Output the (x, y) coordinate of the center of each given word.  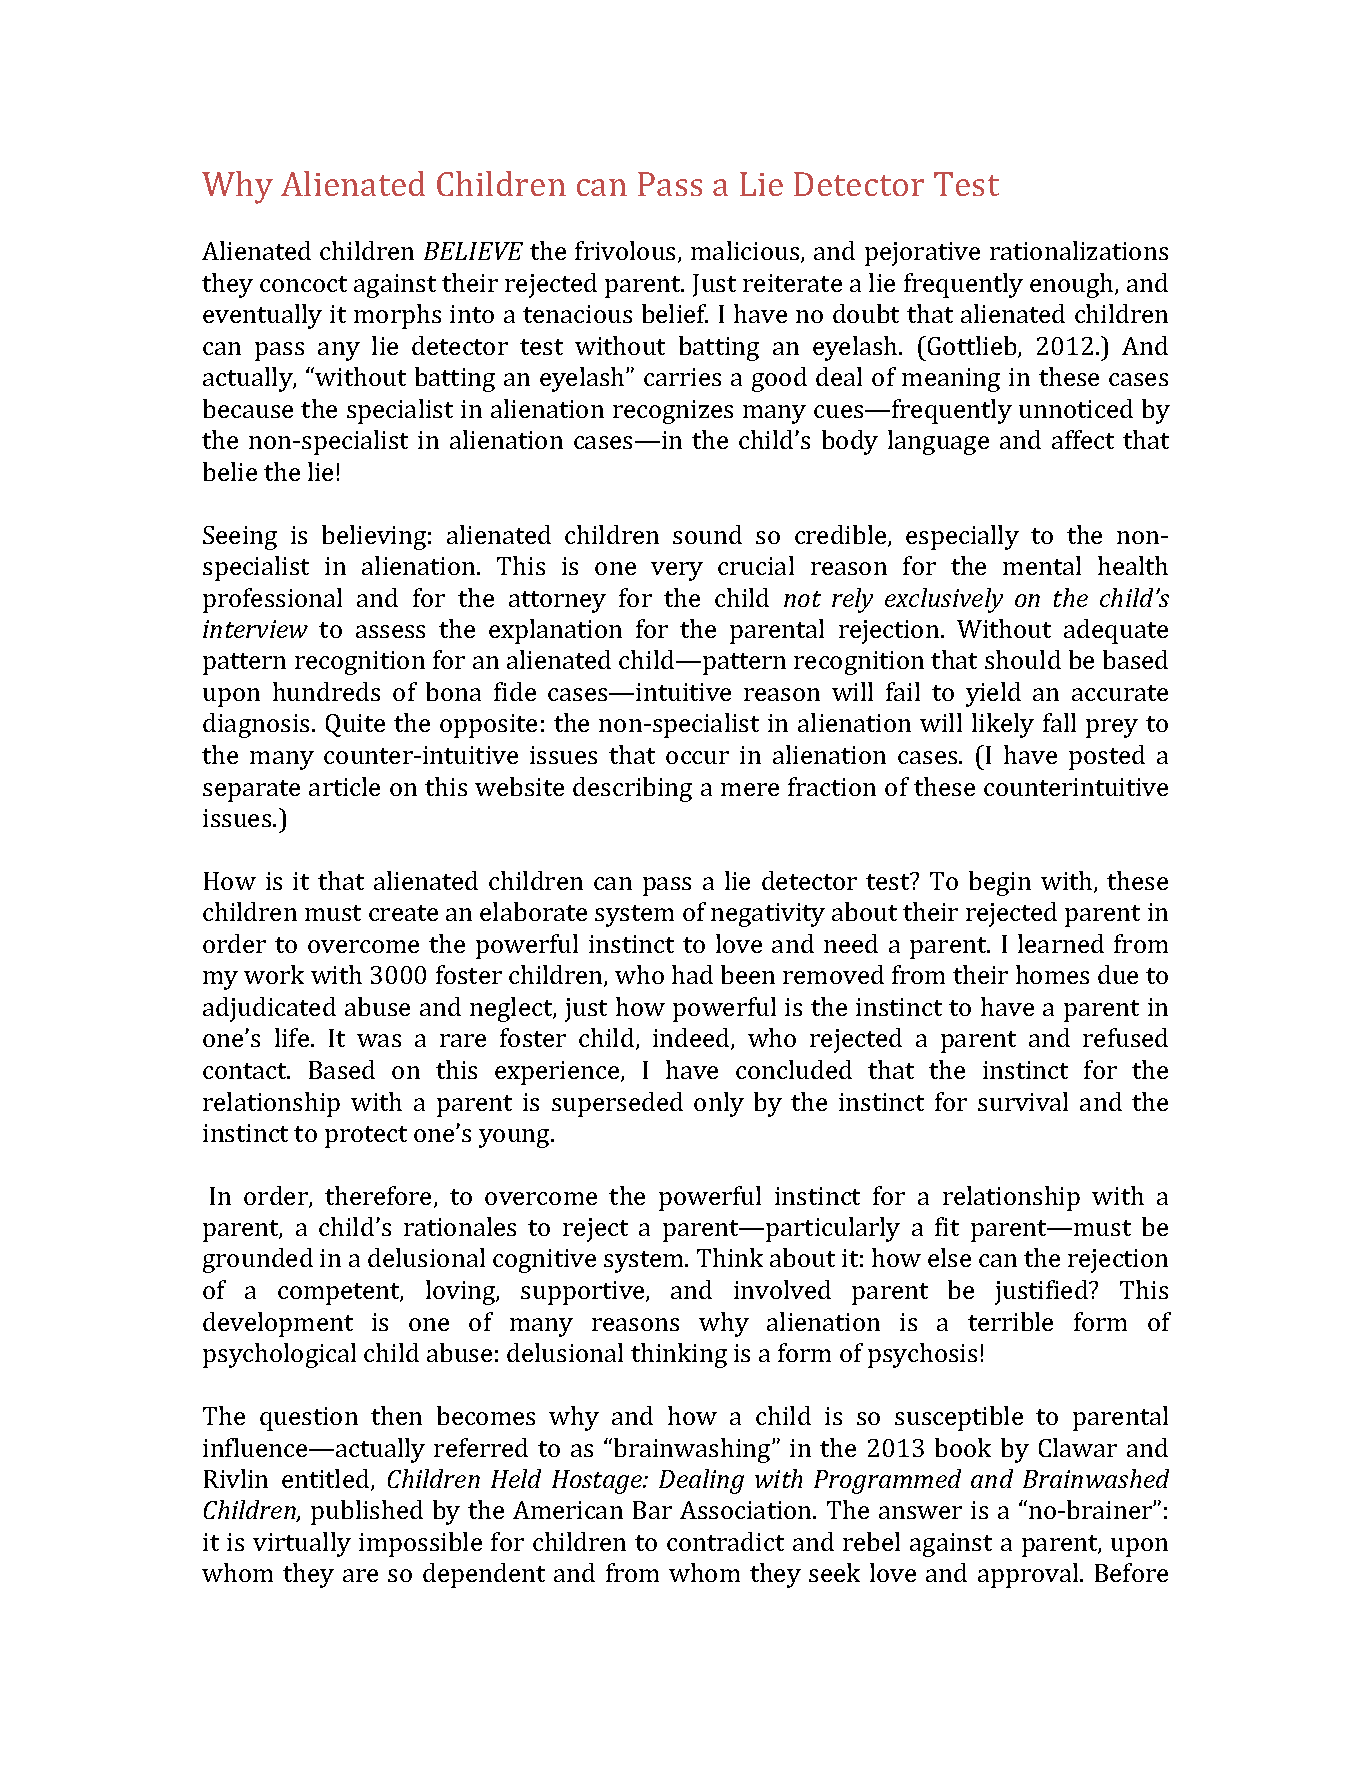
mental (1042, 565)
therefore (378, 1195)
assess (390, 631)
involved (782, 1289)
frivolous (627, 252)
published (367, 1512)
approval (1029, 1575)
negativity (768, 915)
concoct (303, 284)
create (403, 913)
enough (1073, 285)
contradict (725, 1541)
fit (947, 1226)
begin (1000, 883)
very (677, 571)
